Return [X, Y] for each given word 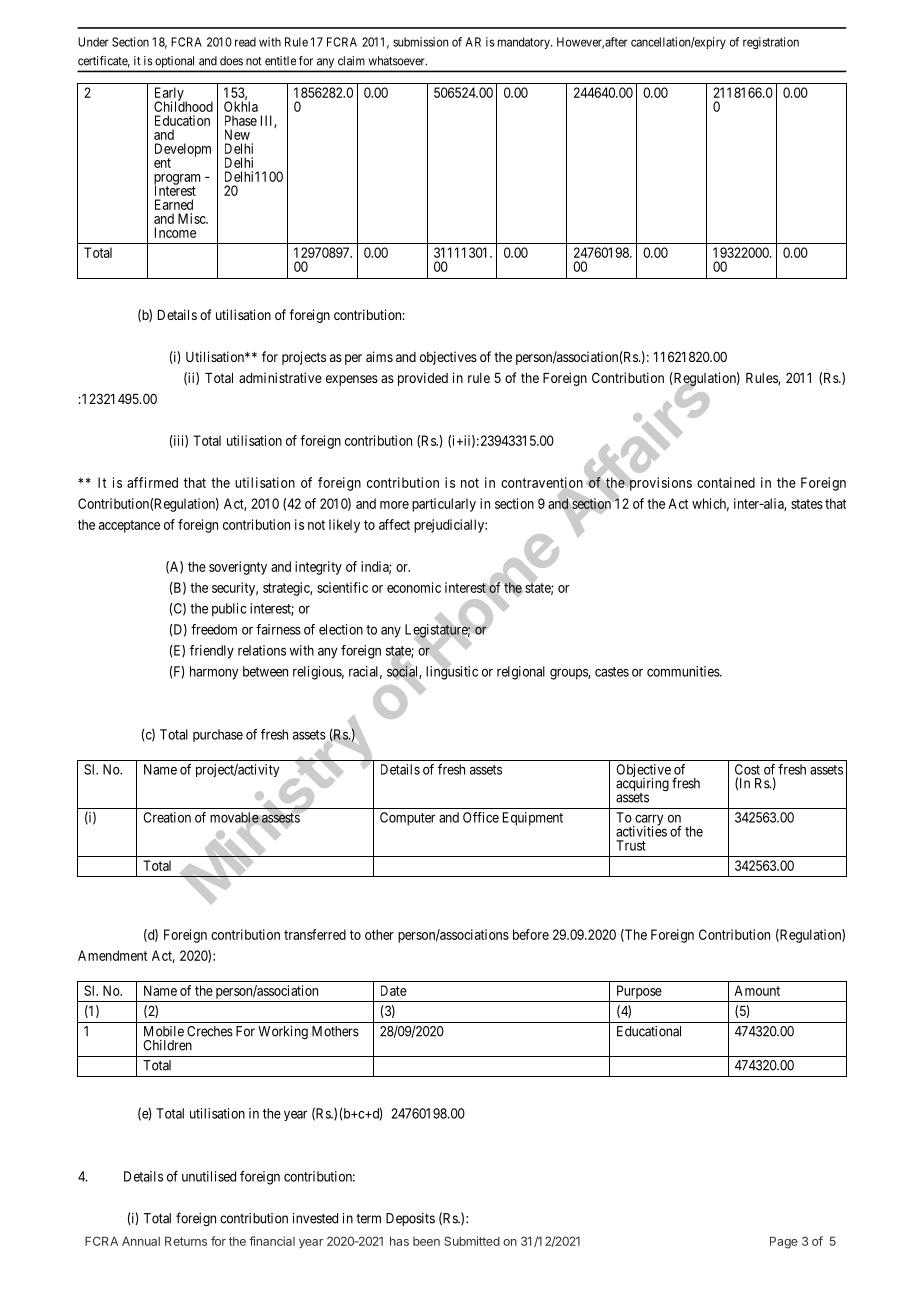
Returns [186, 1241]
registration [771, 43]
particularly [444, 505]
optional [174, 62]
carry [648, 821]
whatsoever [398, 61]
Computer [407, 819]
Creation [167, 817]
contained [726, 482]
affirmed [152, 482]
